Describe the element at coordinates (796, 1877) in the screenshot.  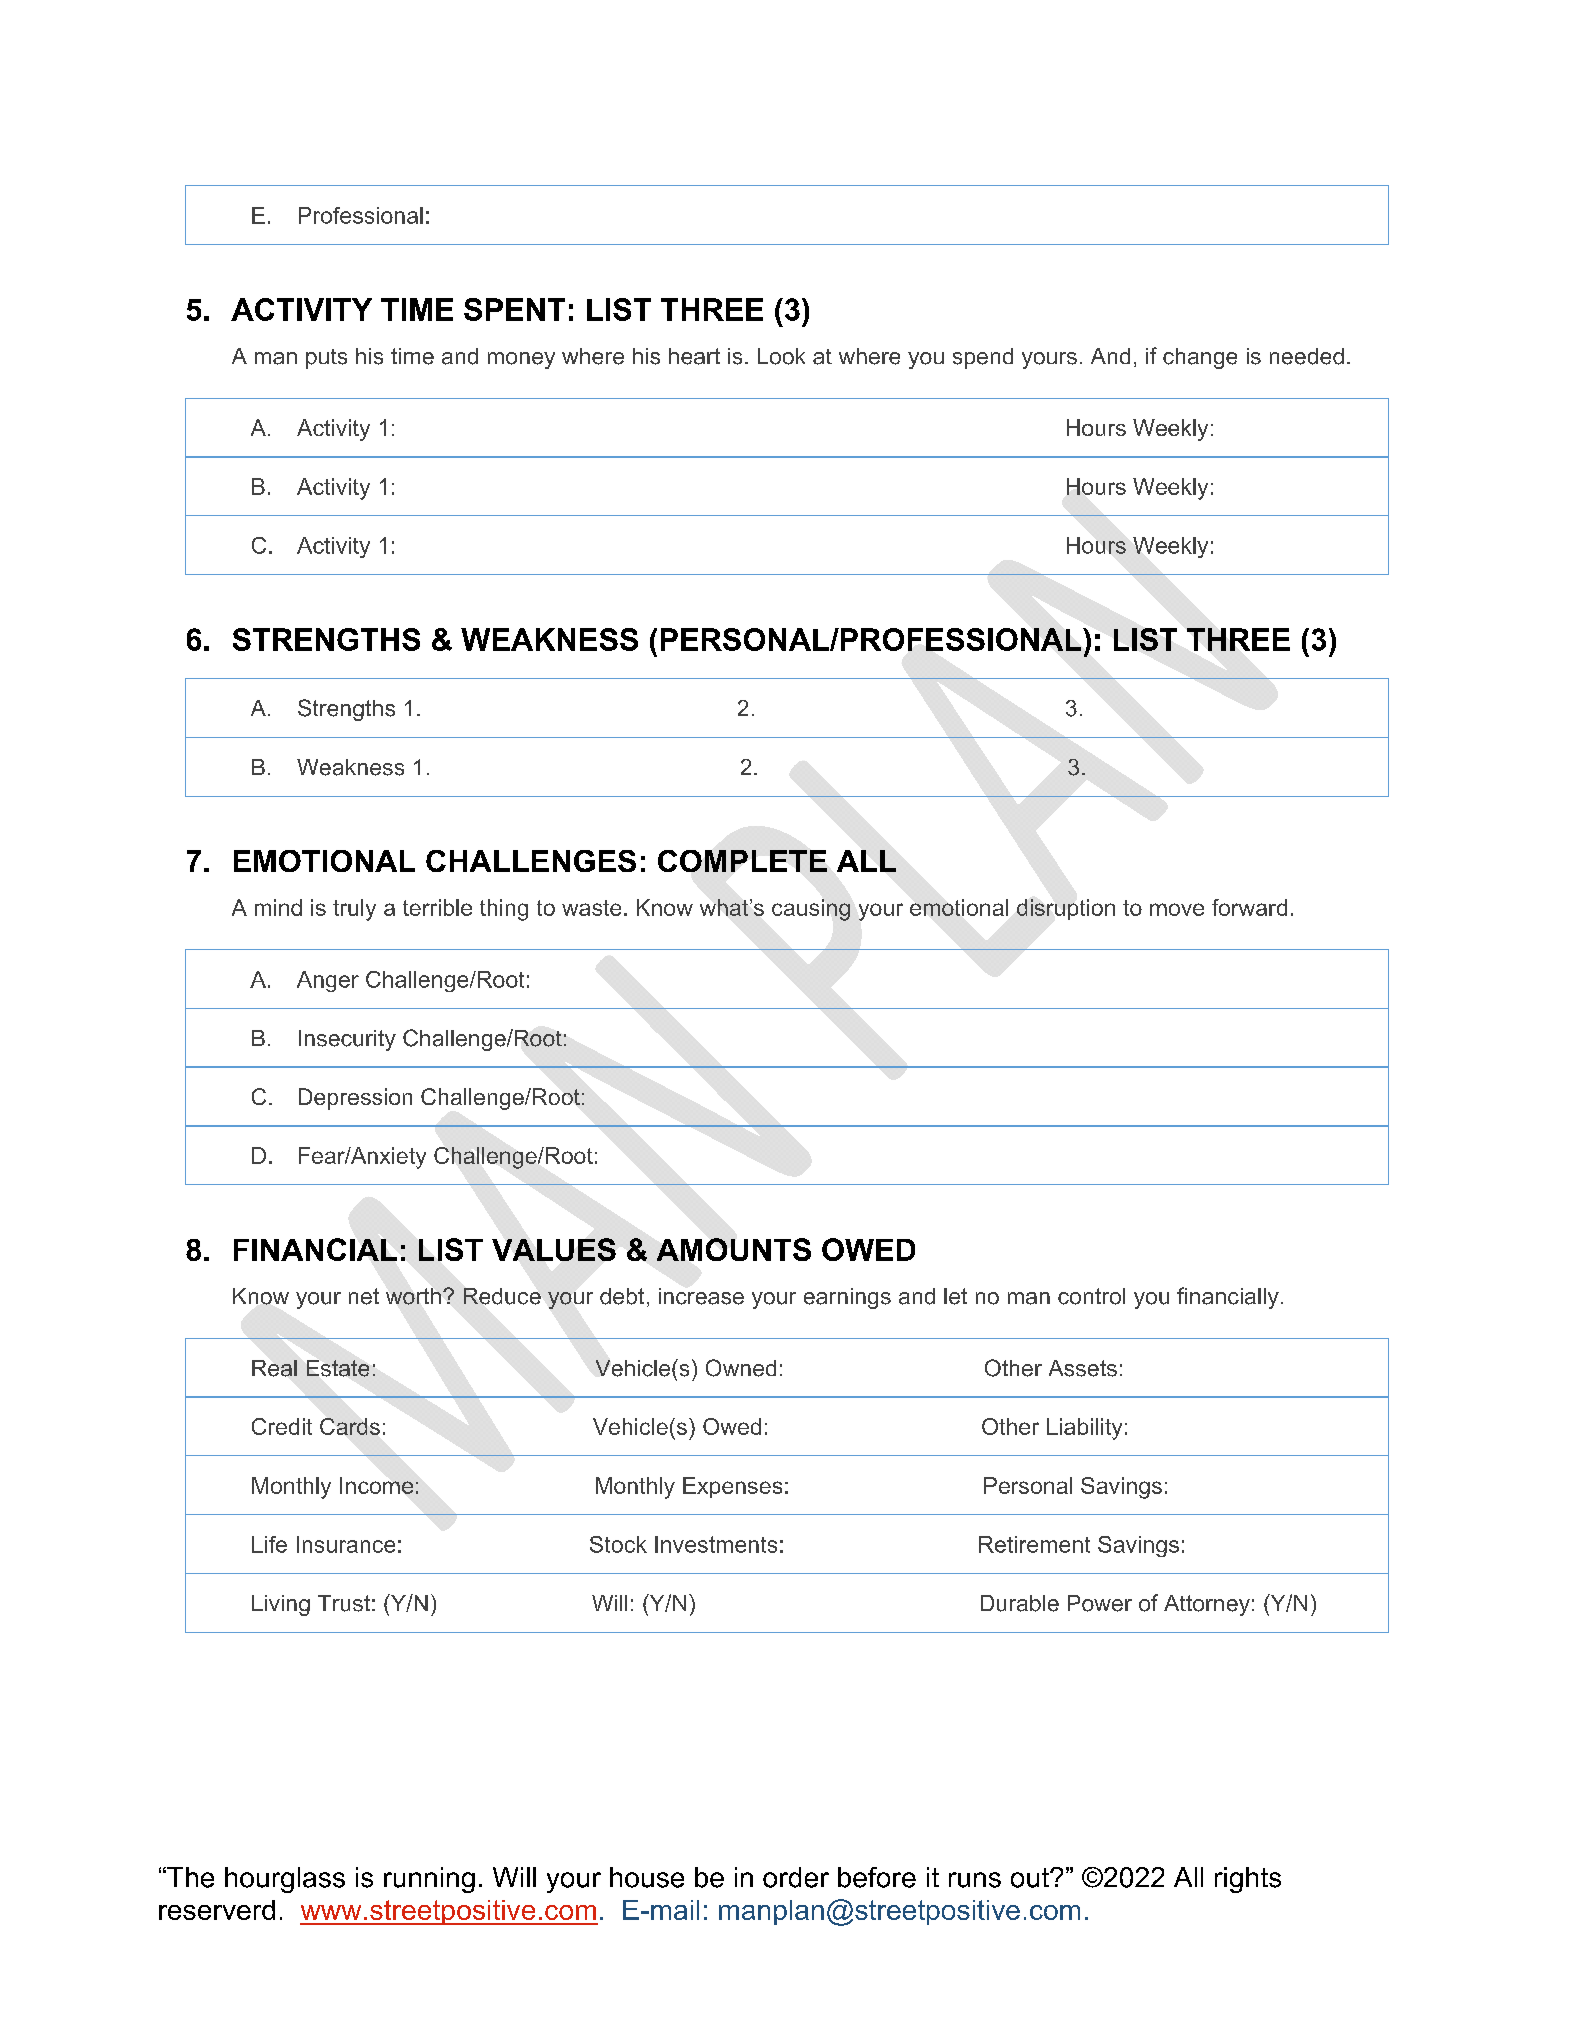
I see `order` at that location.
